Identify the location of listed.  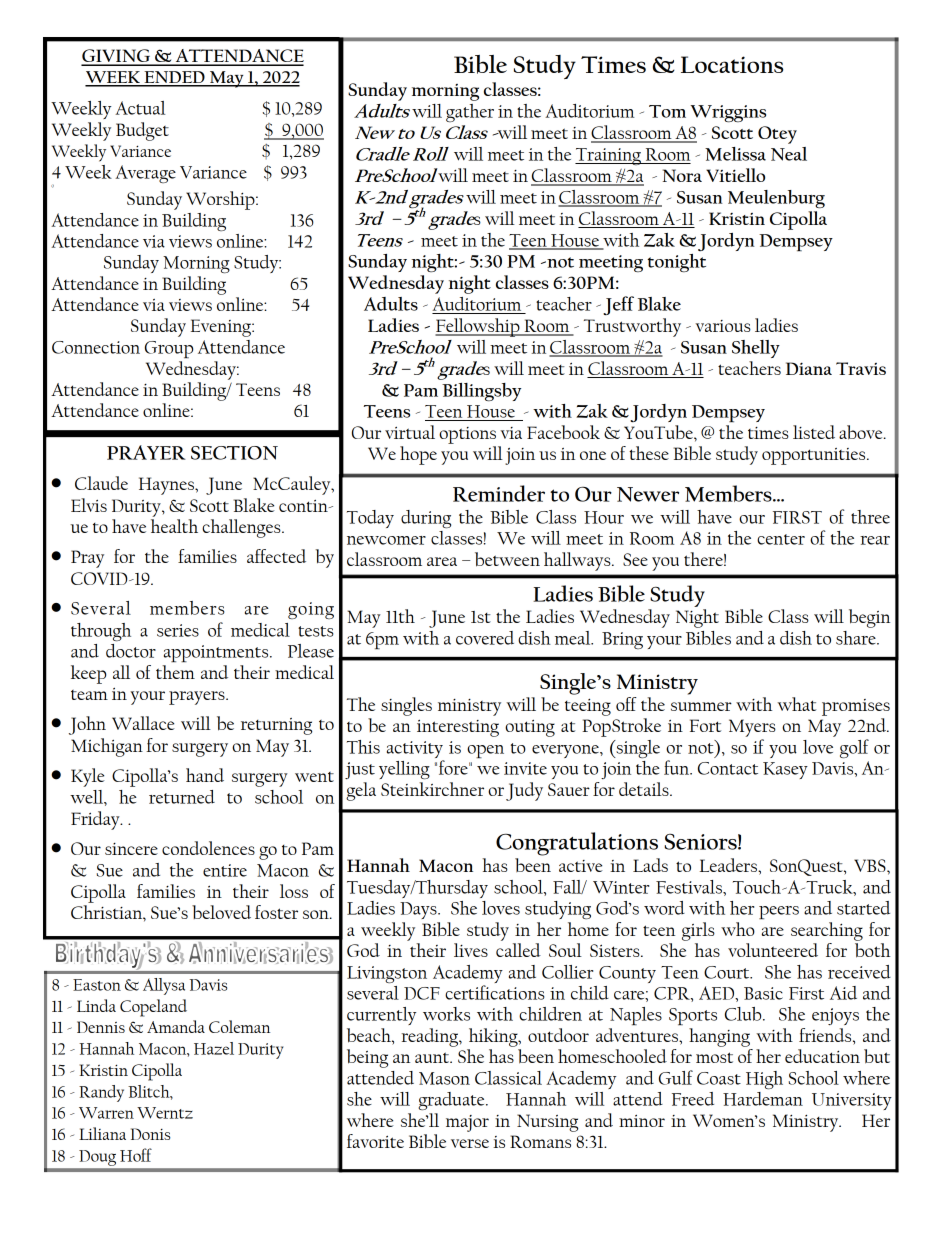
(814, 432).
